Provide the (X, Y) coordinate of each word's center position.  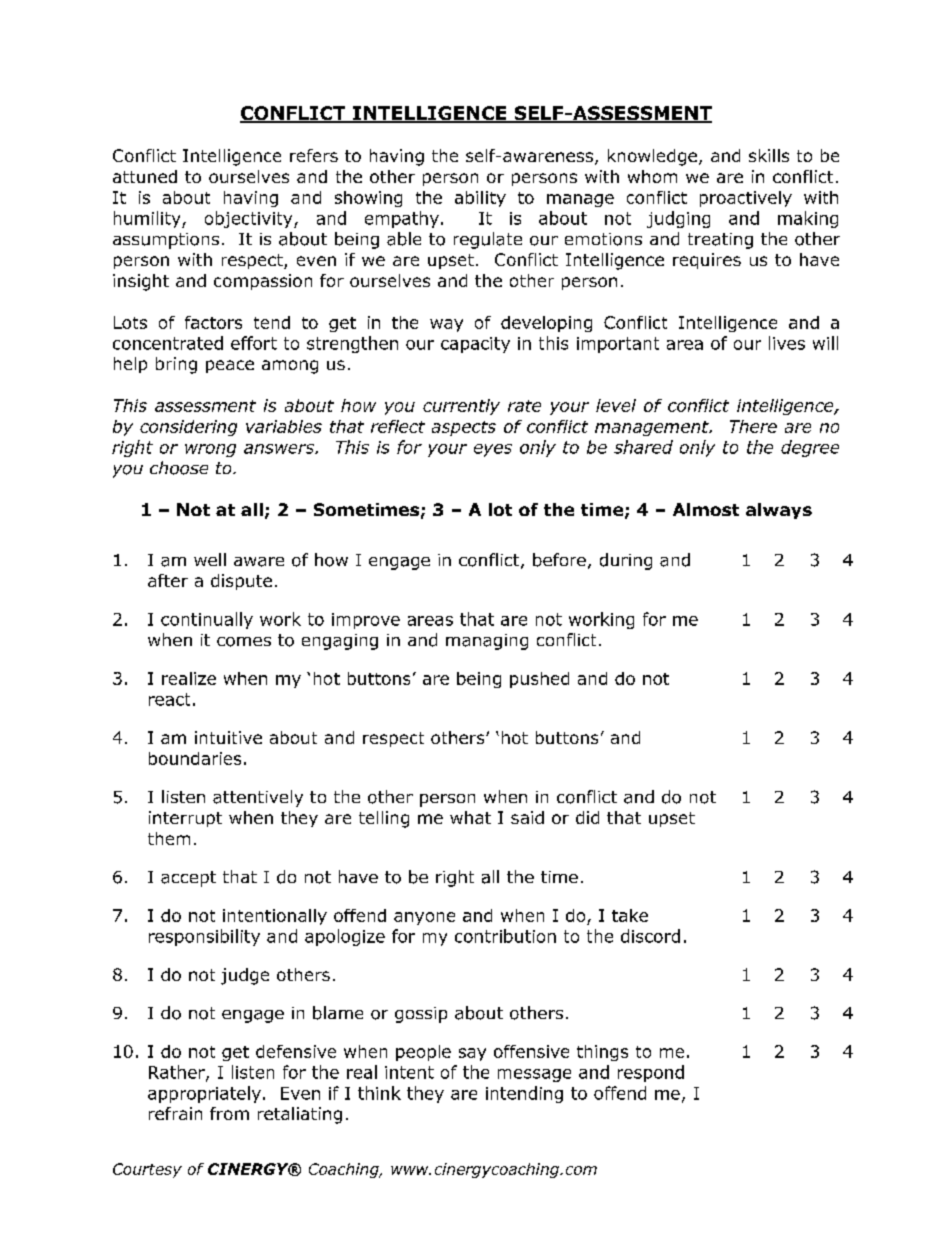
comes (244, 642)
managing (487, 642)
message (534, 1075)
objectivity (250, 219)
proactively (746, 199)
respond (651, 1073)
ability (480, 199)
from (229, 1113)
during (626, 561)
